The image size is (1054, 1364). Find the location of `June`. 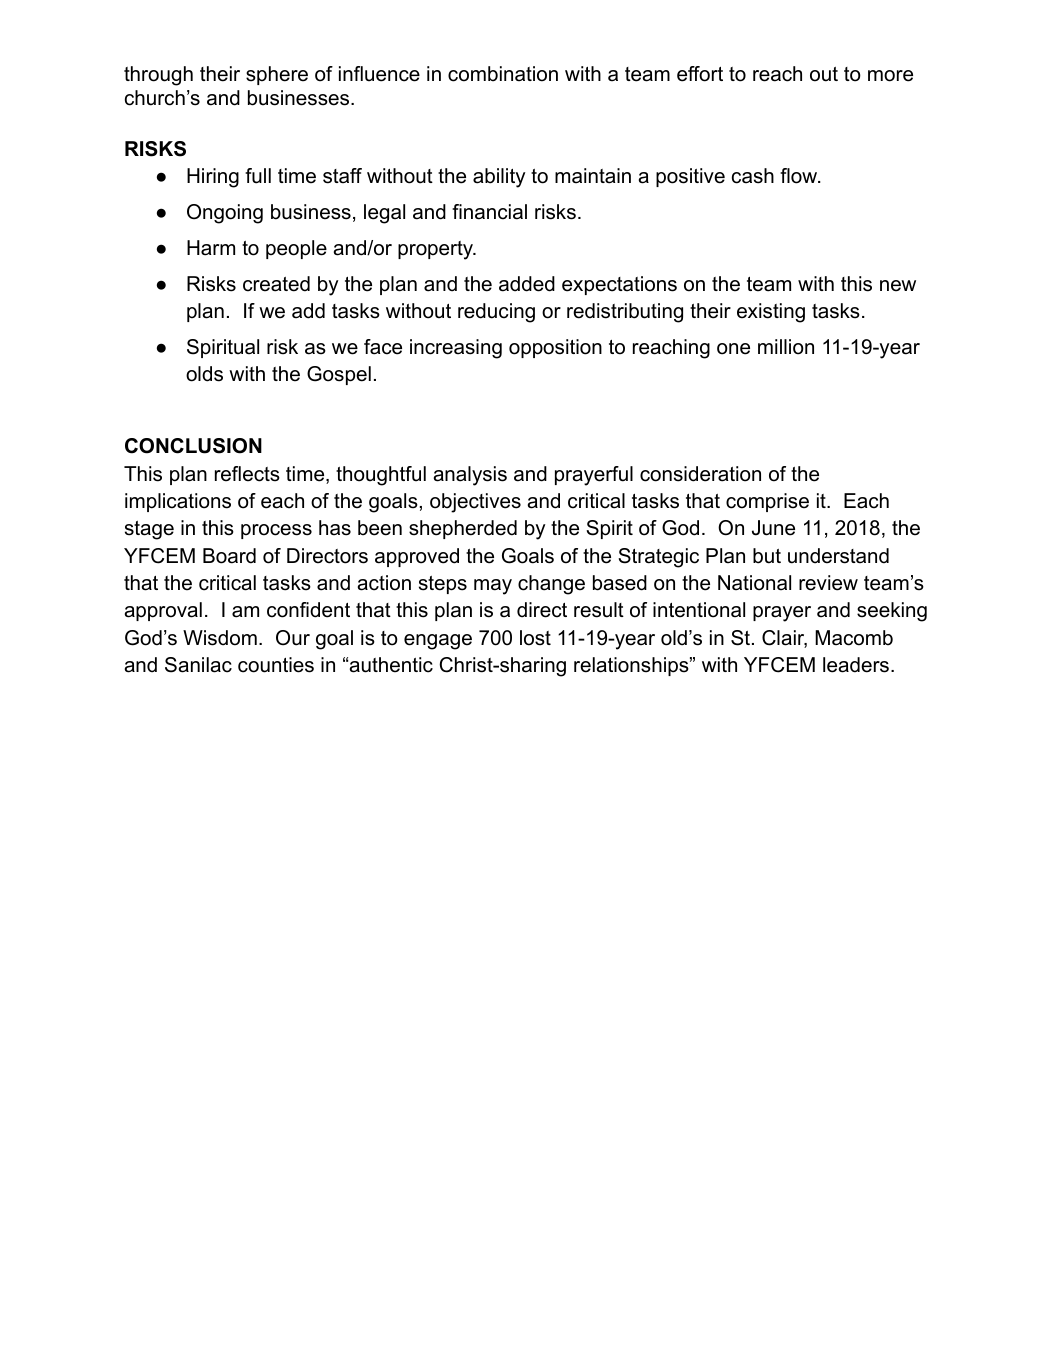

June is located at coordinates (773, 528).
